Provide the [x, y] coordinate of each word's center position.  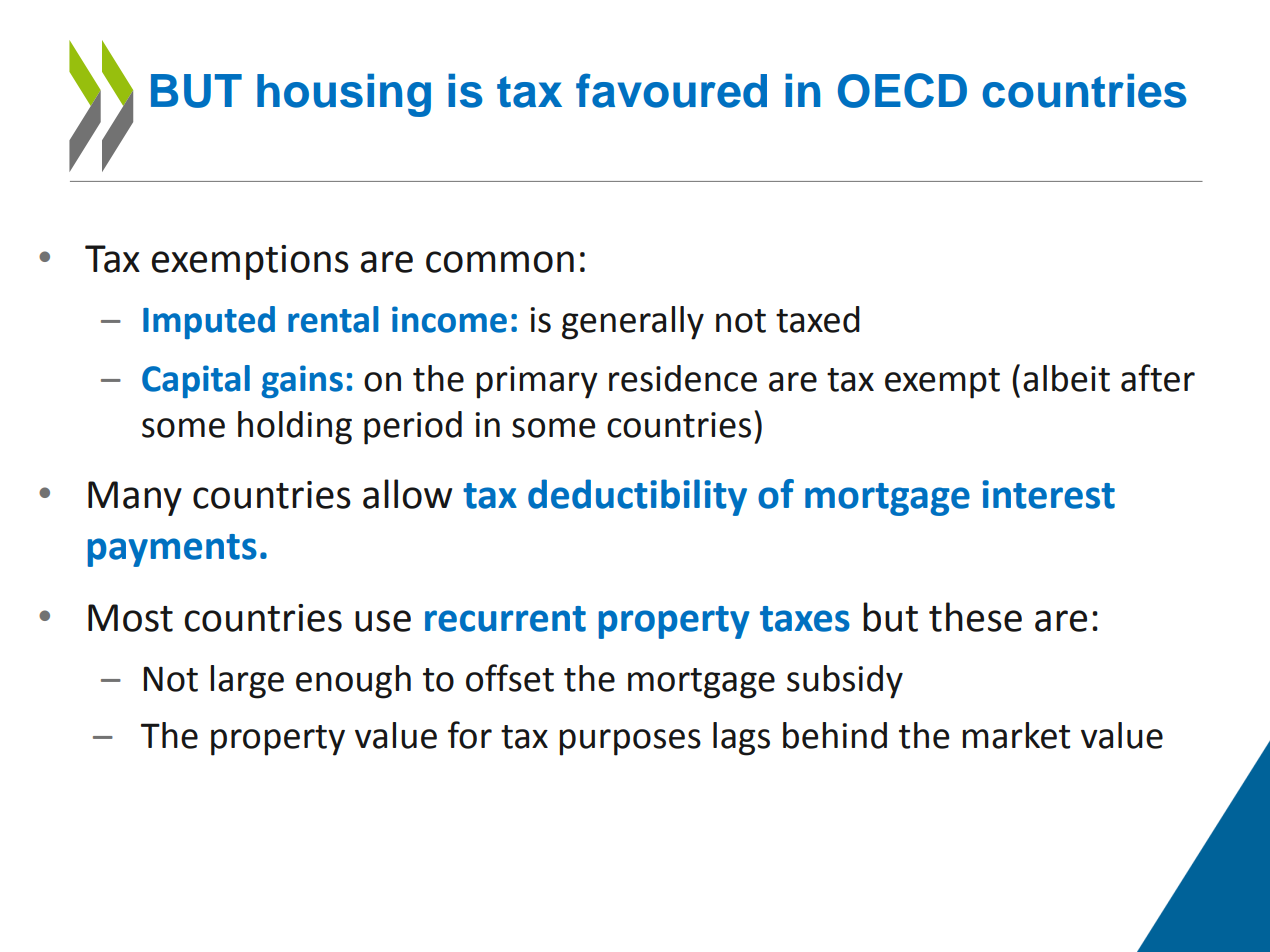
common [500, 262]
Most [130, 618]
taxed [818, 319]
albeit [1066, 378]
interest [1048, 494]
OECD [902, 90]
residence [683, 378]
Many [135, 498]
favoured [671, 90]
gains [302, 381]
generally [633, 323]
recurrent [505, 619]
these [975, 617]
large [247, 682]
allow [407, 494]
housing [344, 95]
